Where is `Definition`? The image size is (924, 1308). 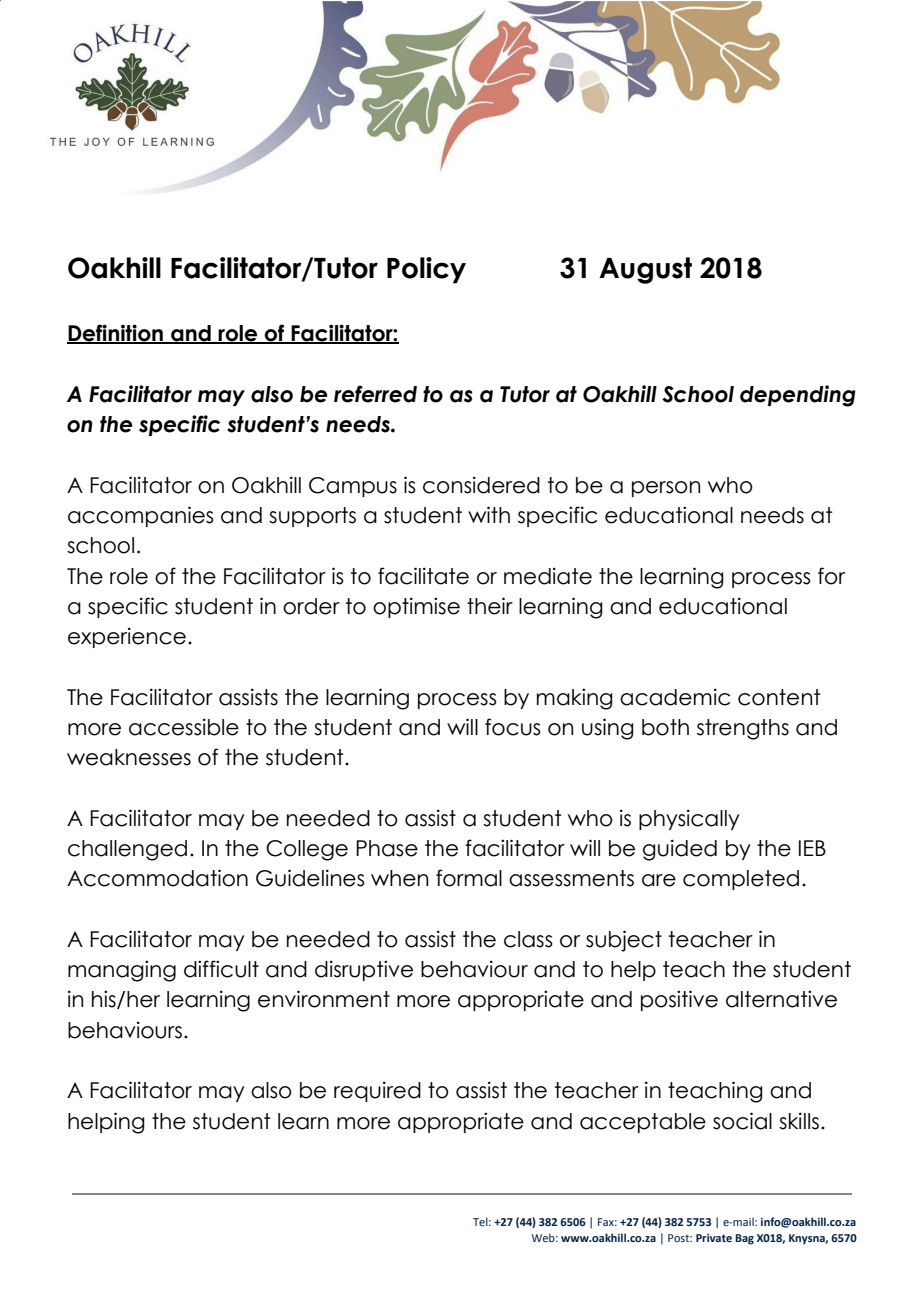 Definition is located at coordinates (116, 334).
